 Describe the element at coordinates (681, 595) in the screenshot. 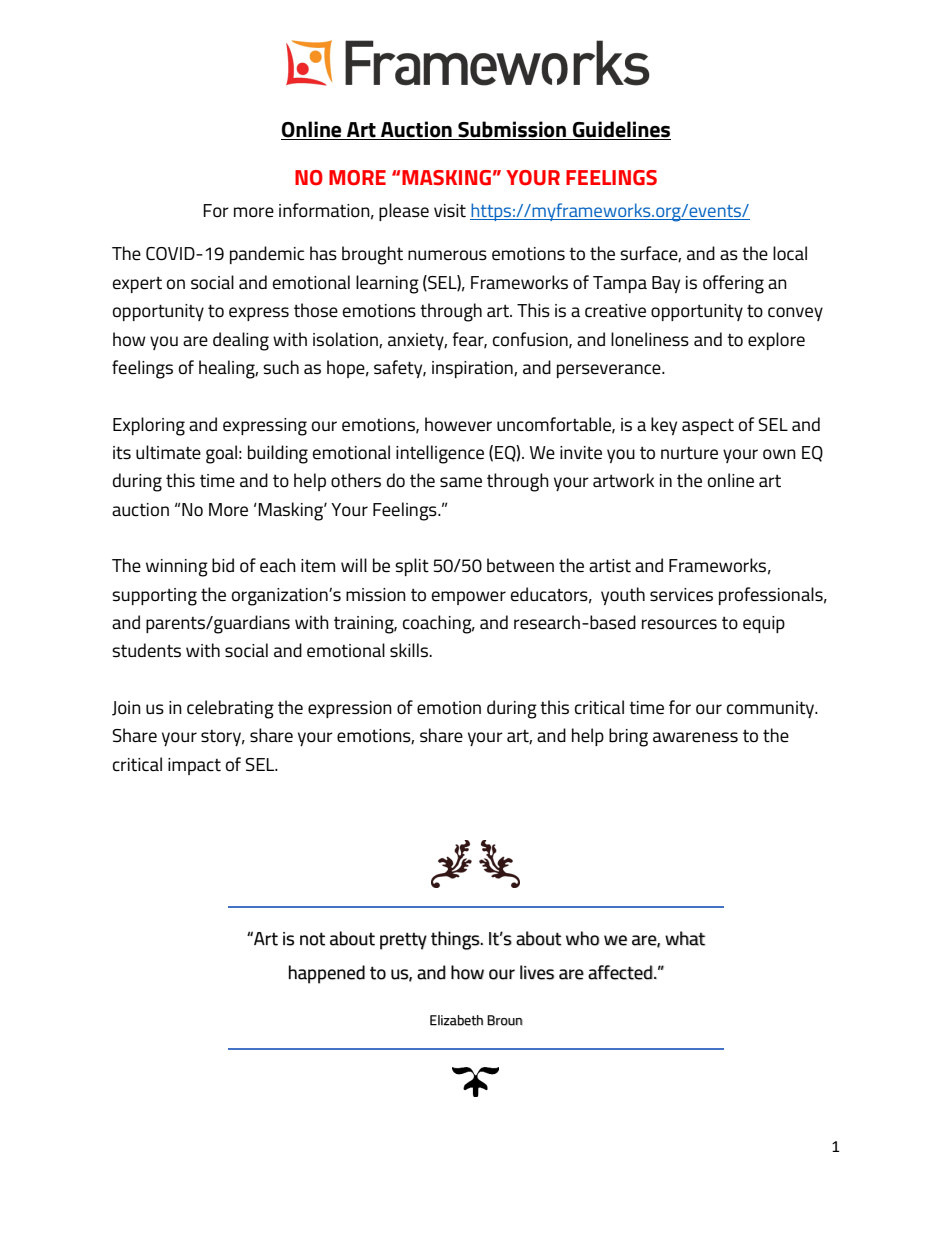

I see `services` at that location.
